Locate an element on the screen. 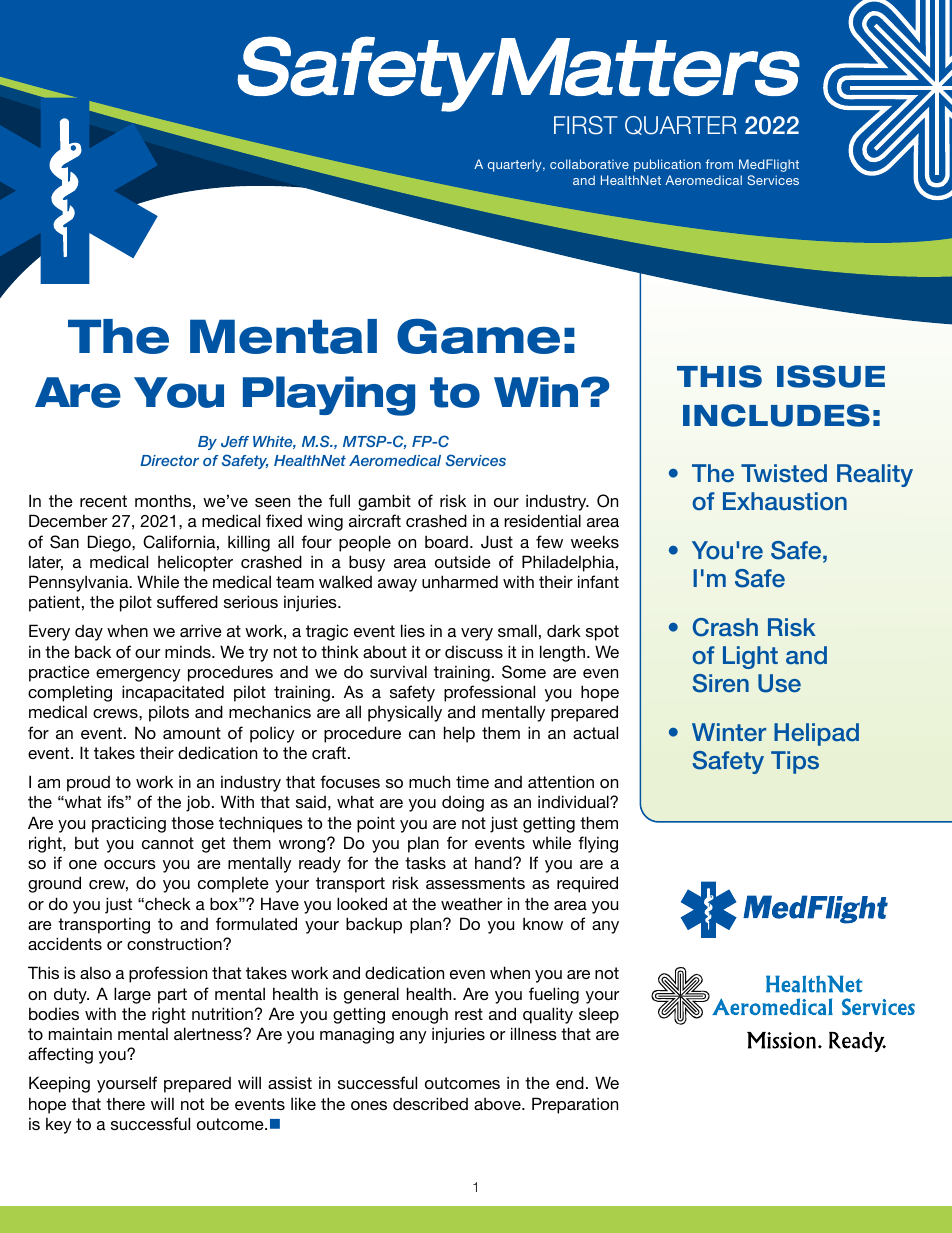 The height and width of the screenshot is (1233, 952). Tips is located at coordinates (795, 762).
